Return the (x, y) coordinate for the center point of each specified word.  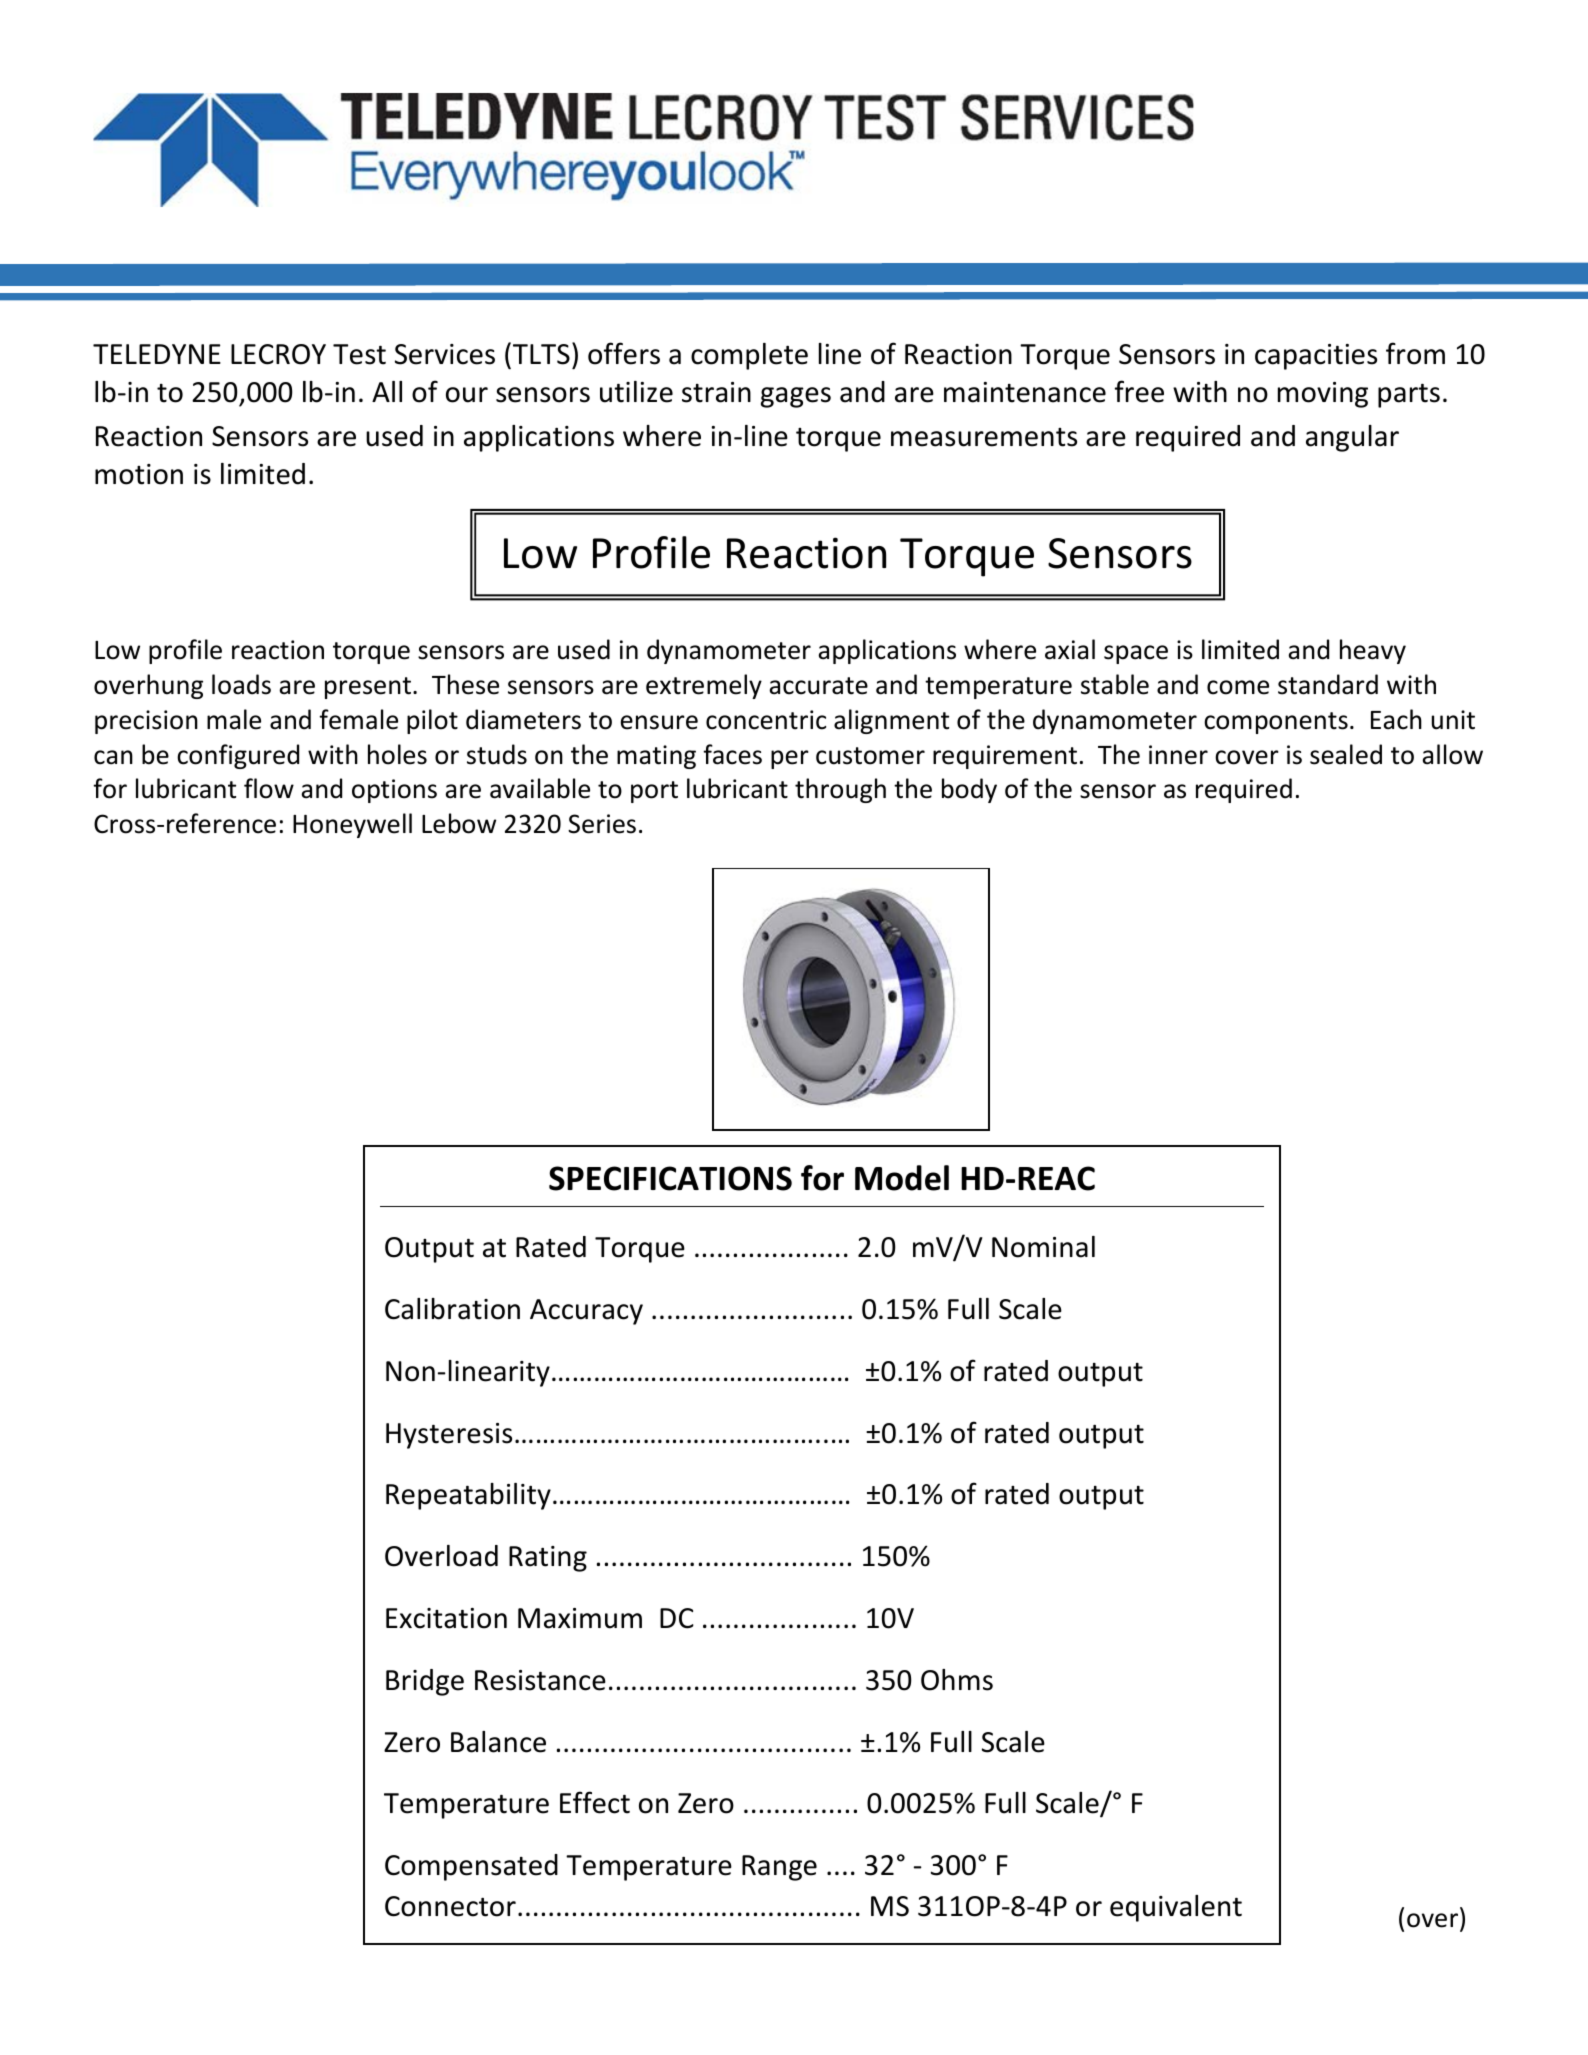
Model (902, 1178)
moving (1323, 395)
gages (796, 397)
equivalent (1176, 1908)
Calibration (452, 1309)
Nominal (1043, 1247)
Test (359, 354)
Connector (450, 1906)
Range (779, 1868)
